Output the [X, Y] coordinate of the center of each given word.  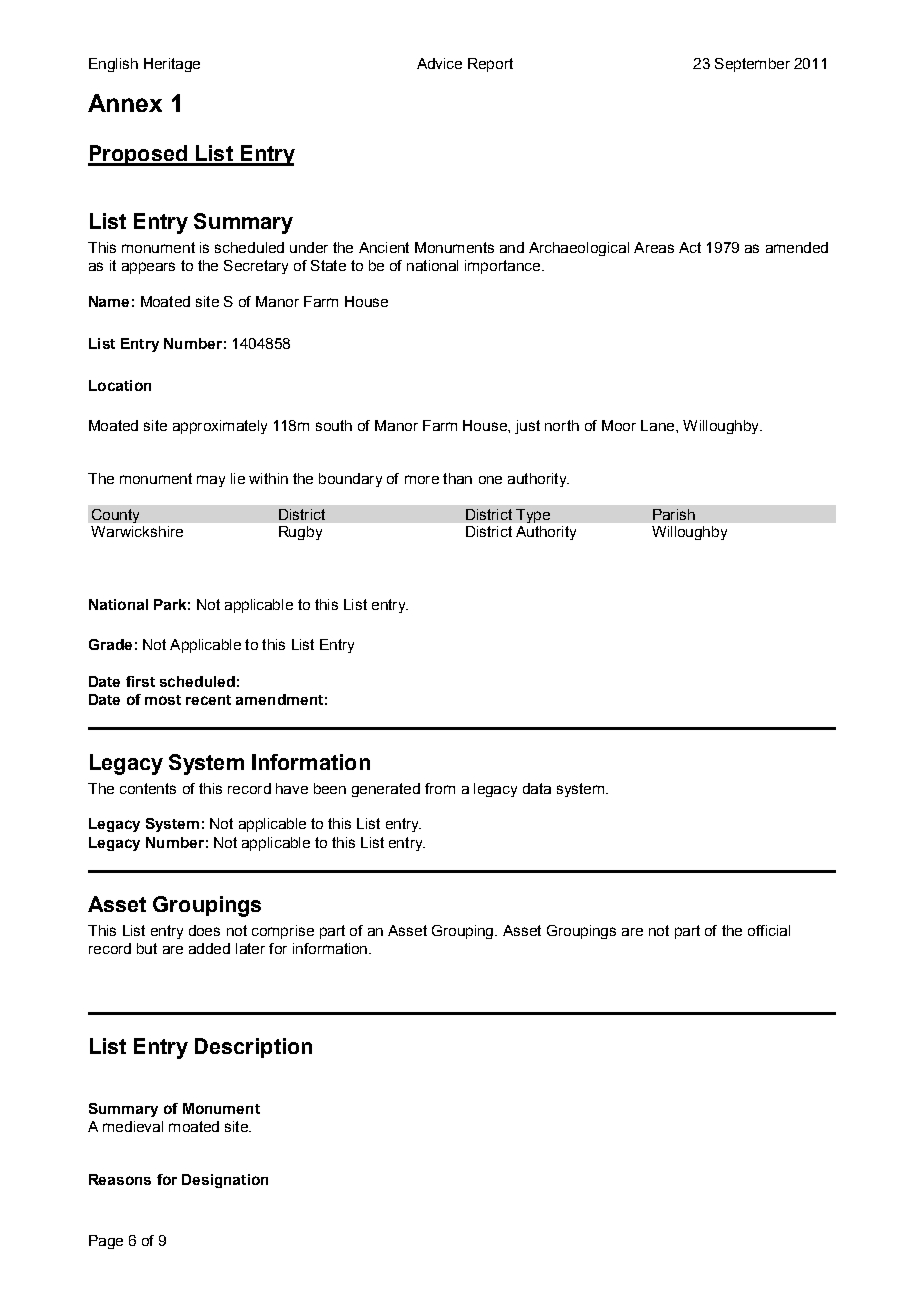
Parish [674, 514]
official [769, 930]
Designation [225, 1181]
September [752, 65]
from [440, 788]
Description [253, 1048]
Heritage [172, 65]
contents [148, 788]
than [457, 478]
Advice [439, 63]
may [211, 481]
